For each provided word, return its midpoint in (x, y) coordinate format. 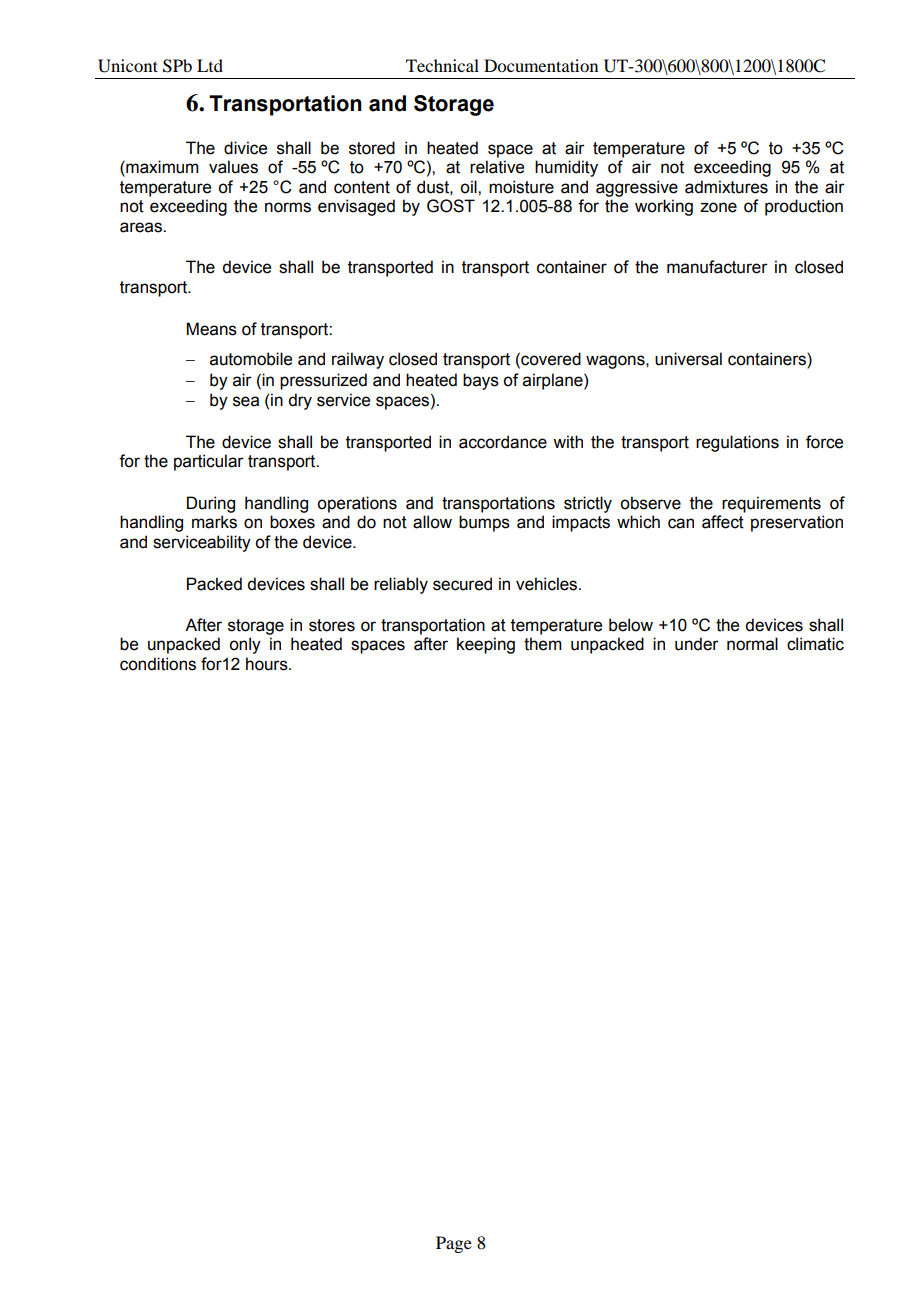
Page (454, 1244)
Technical (442, 65)
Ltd (210, 65)
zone (718, 207)
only (245, 645)
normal (752, 644)
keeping (486, 645)
